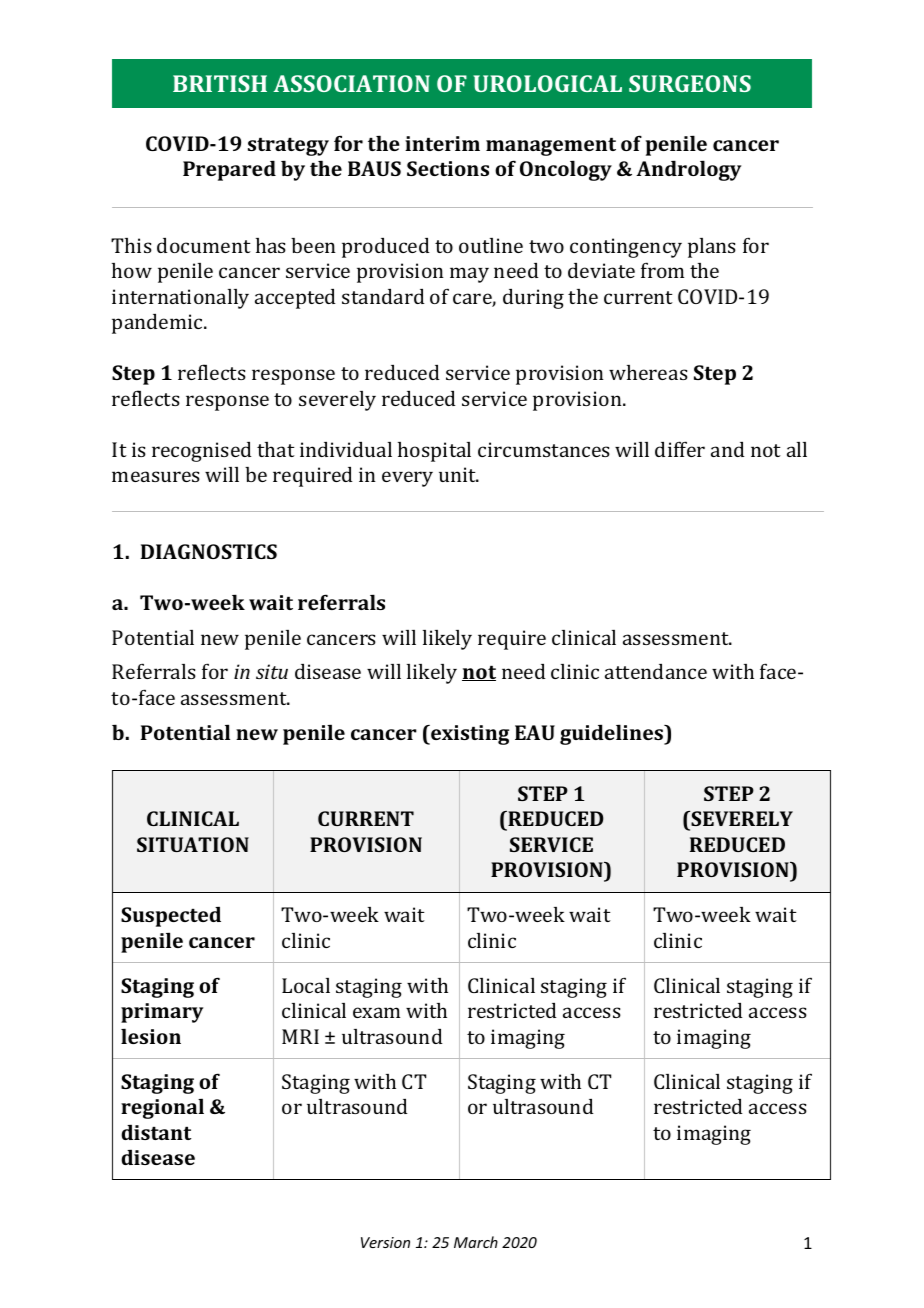 The width and height of the page is (924, 1308). Describe the element at coordinates (202, 452) in the page. I see `recognised` at that location.
